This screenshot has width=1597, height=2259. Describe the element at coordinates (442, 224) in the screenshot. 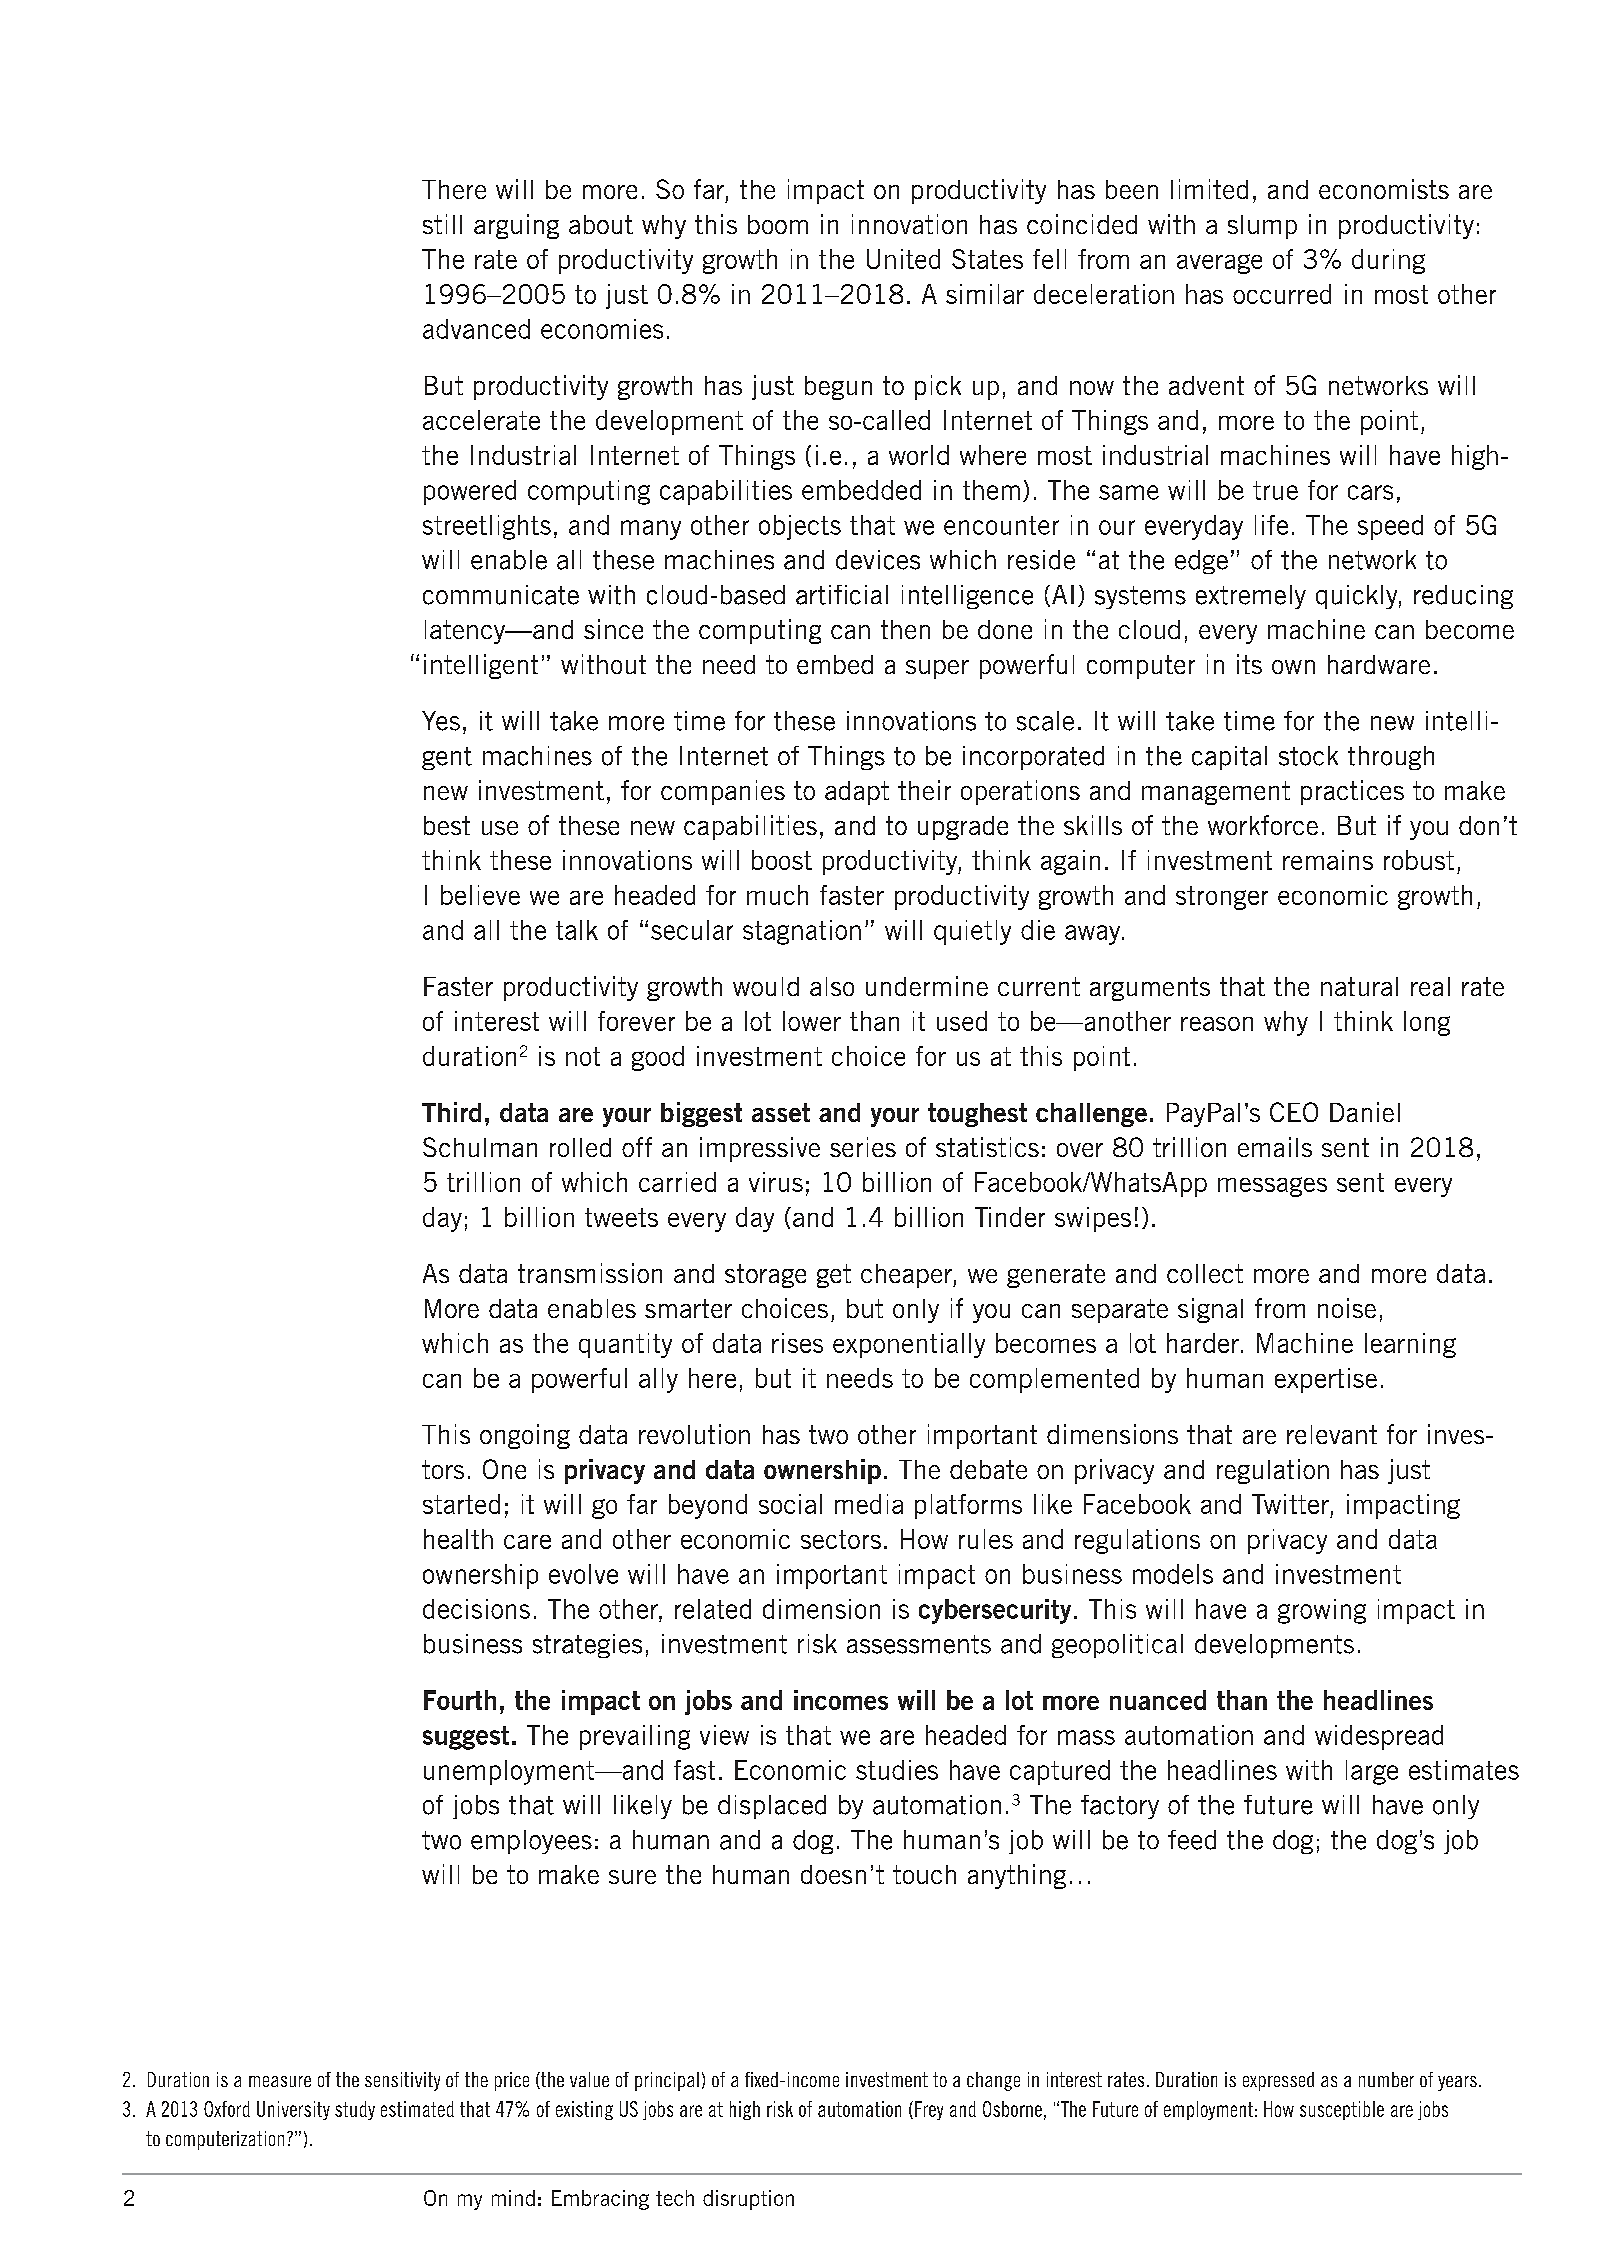

I see `still` at that location.
